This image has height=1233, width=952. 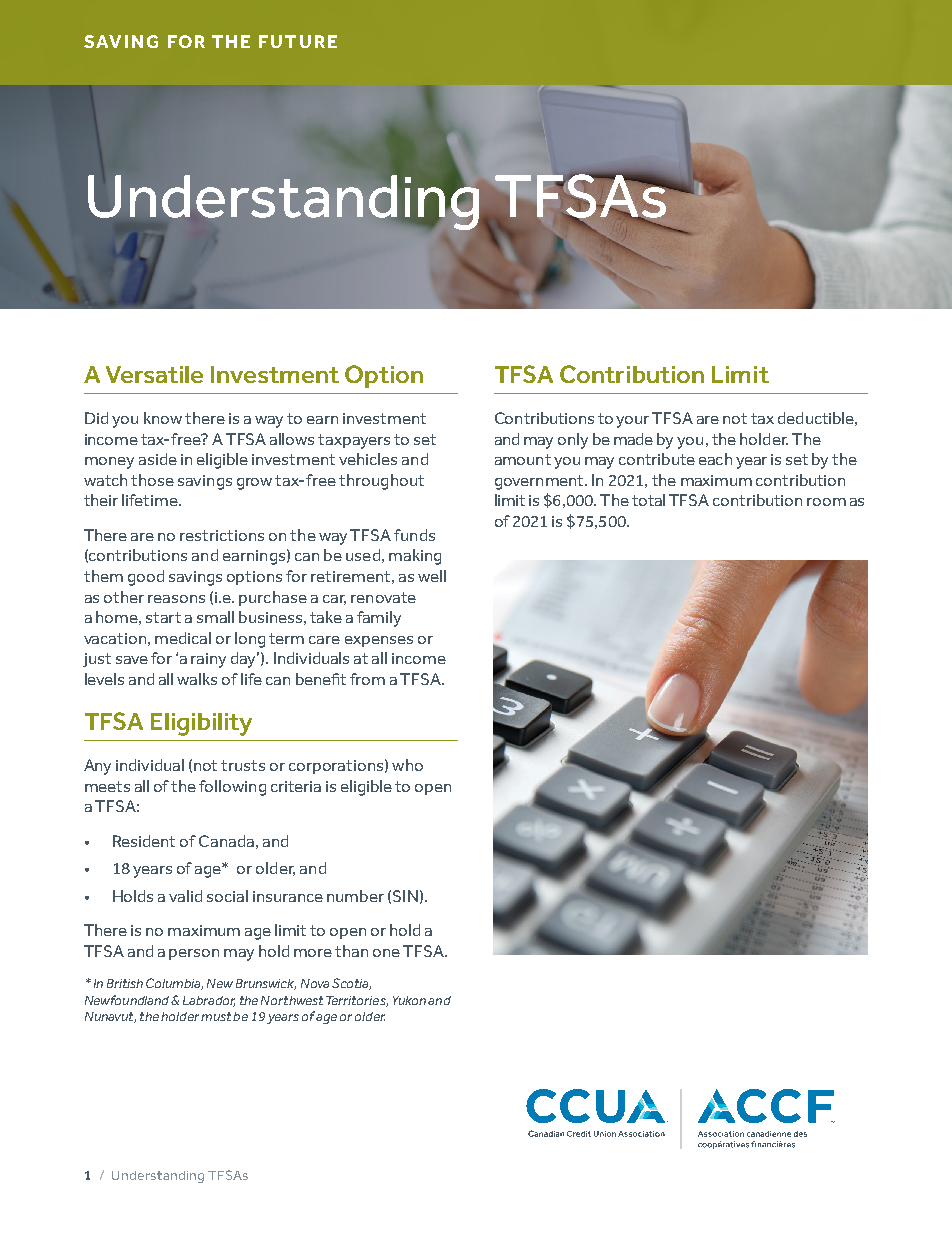 I want to click on your, so click(x=632, y=422).
